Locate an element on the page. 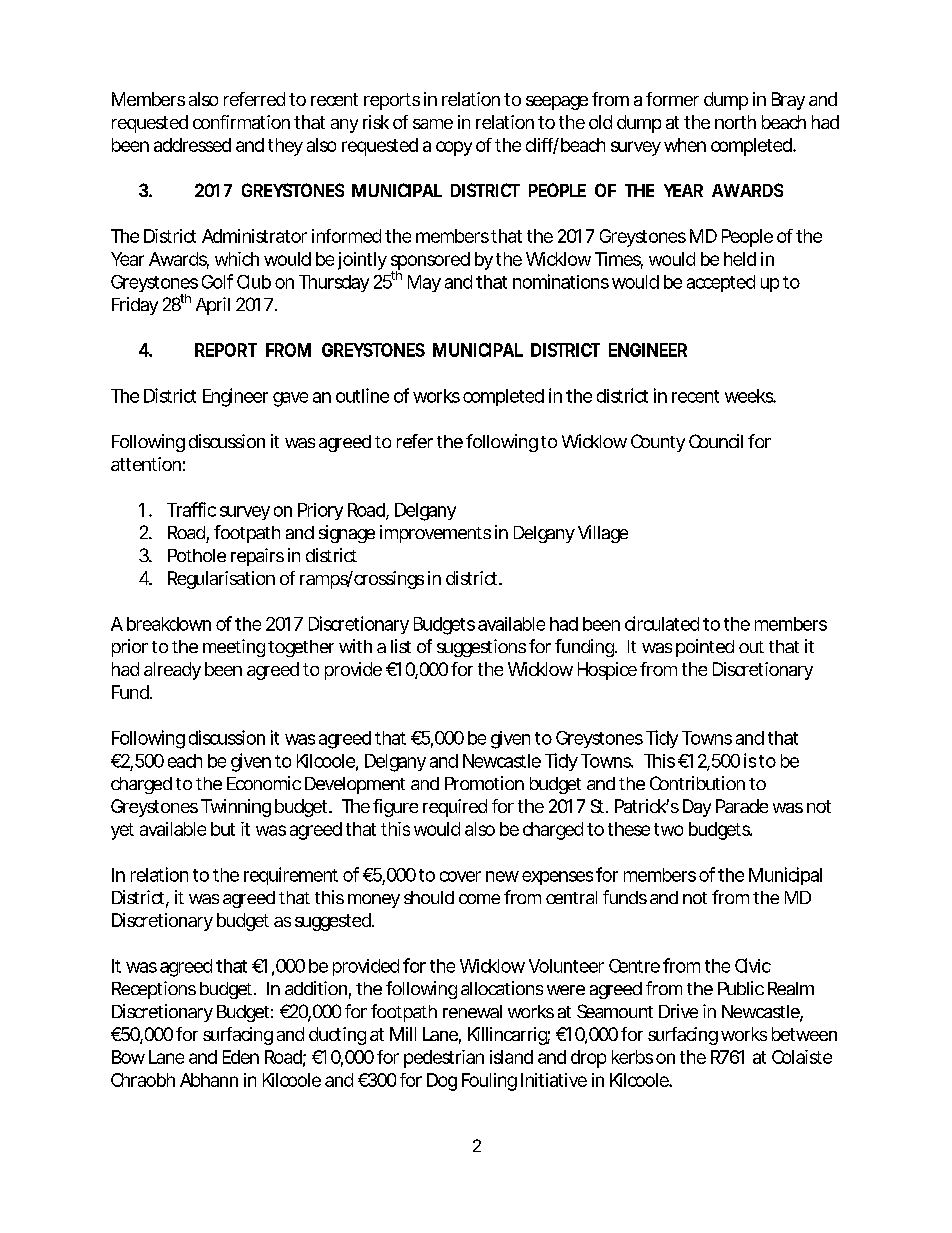 The height and width of the image is (1233, 952). they is located at coordinates (285, 147).
